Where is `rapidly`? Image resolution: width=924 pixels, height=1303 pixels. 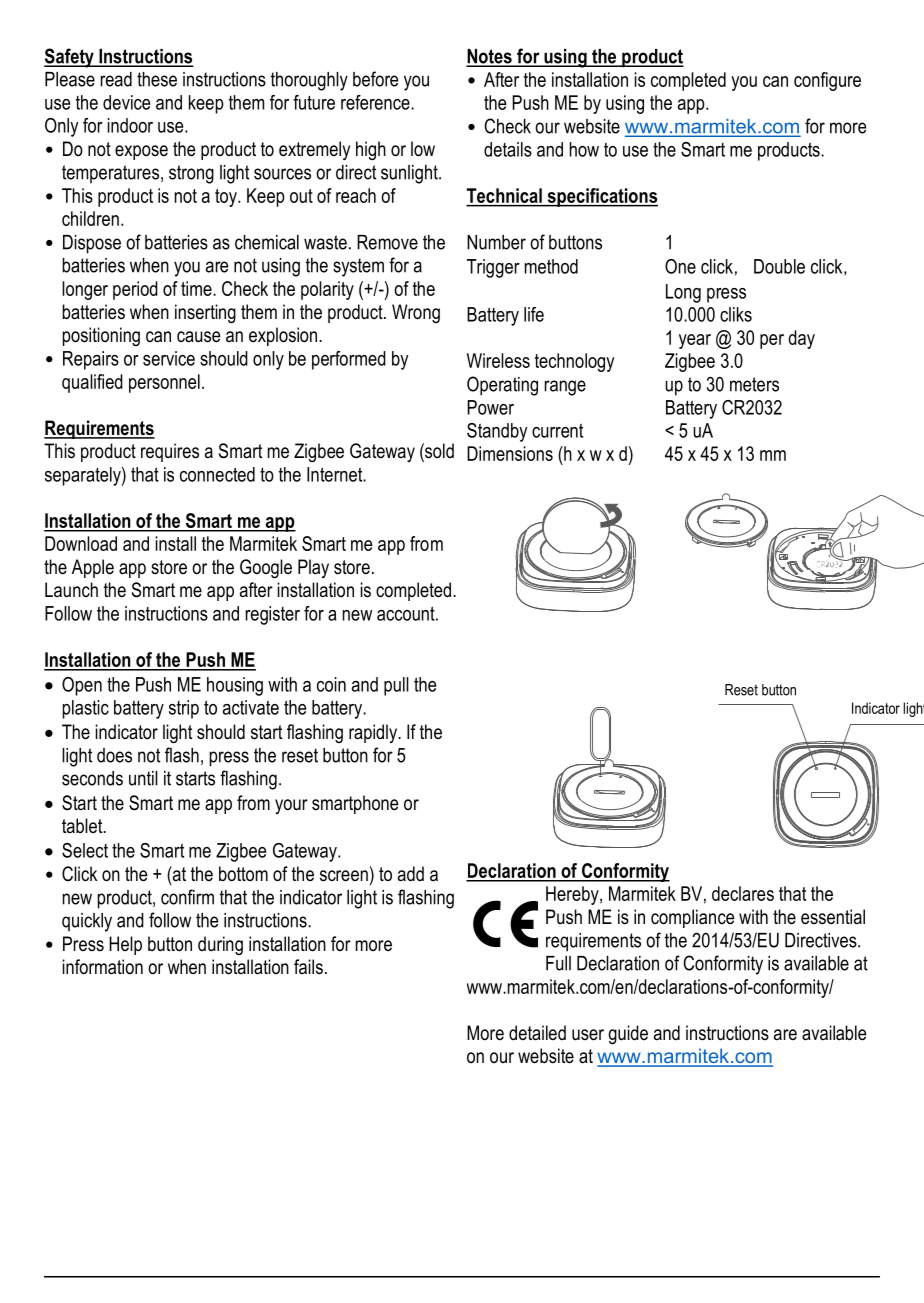
rapidly is located at coordinates (374, 733).
